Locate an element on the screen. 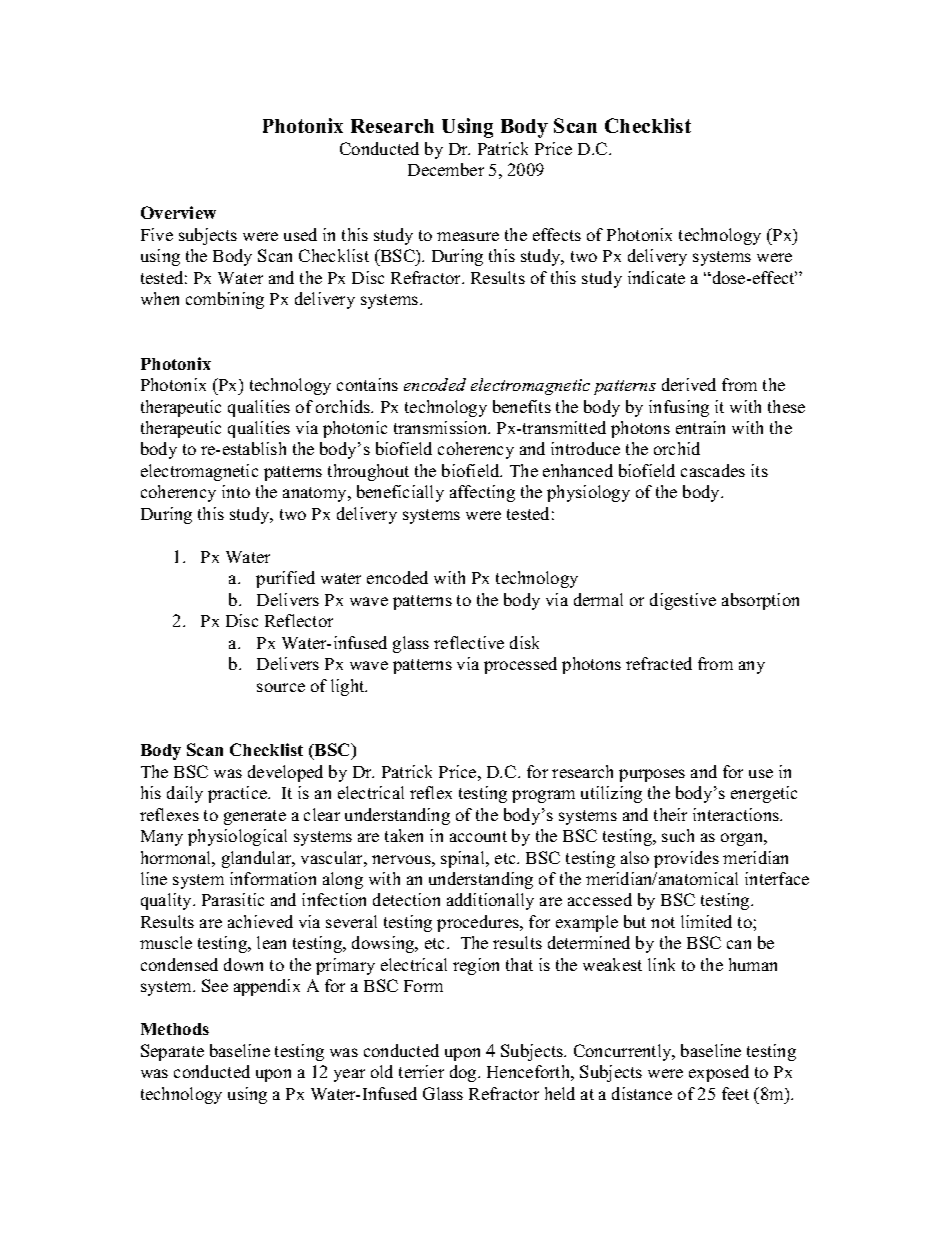  digestive is located at coordinates (683, 601).
